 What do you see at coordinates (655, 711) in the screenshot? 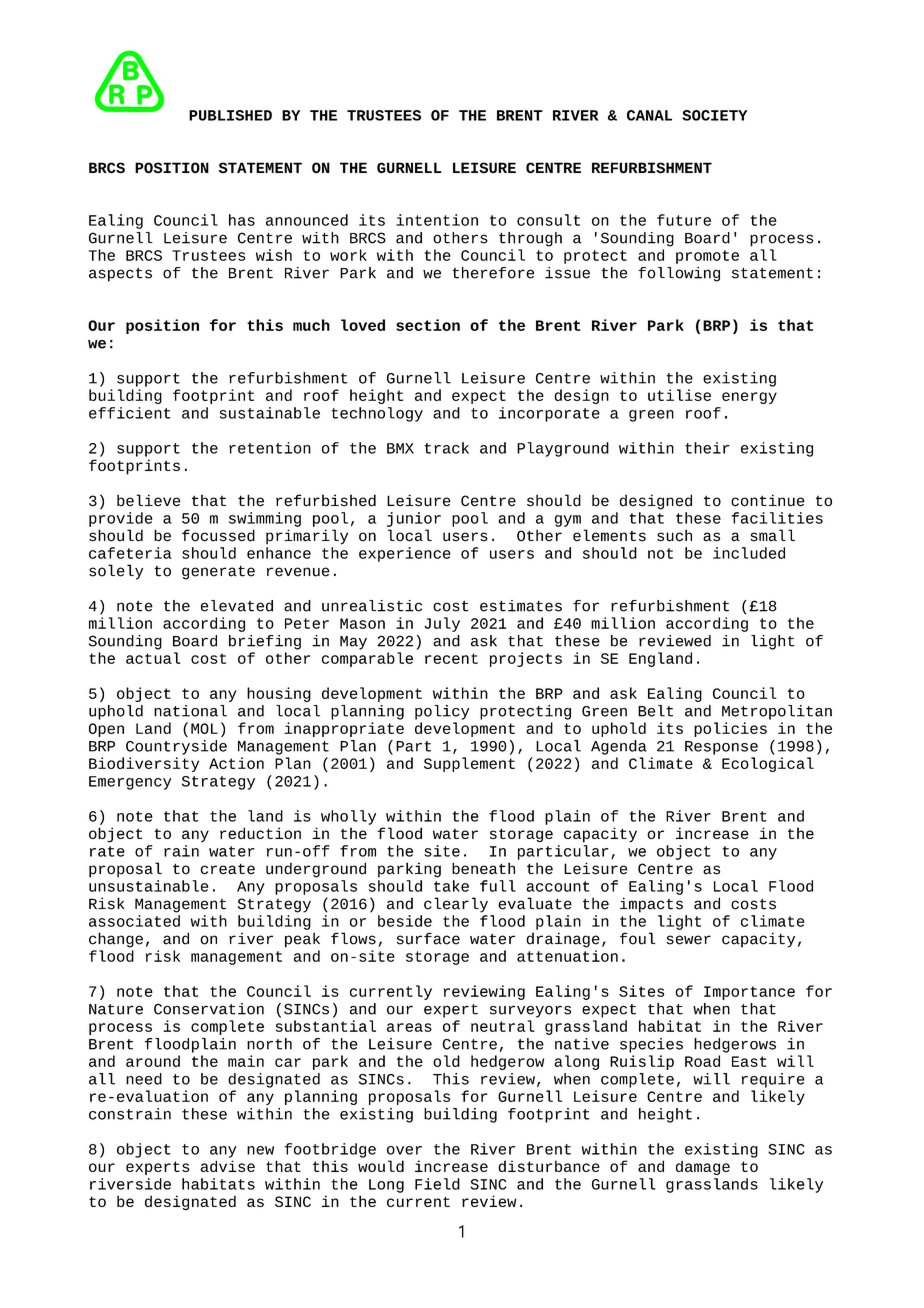
I see `Belt` at bounding box center [655, 711].
